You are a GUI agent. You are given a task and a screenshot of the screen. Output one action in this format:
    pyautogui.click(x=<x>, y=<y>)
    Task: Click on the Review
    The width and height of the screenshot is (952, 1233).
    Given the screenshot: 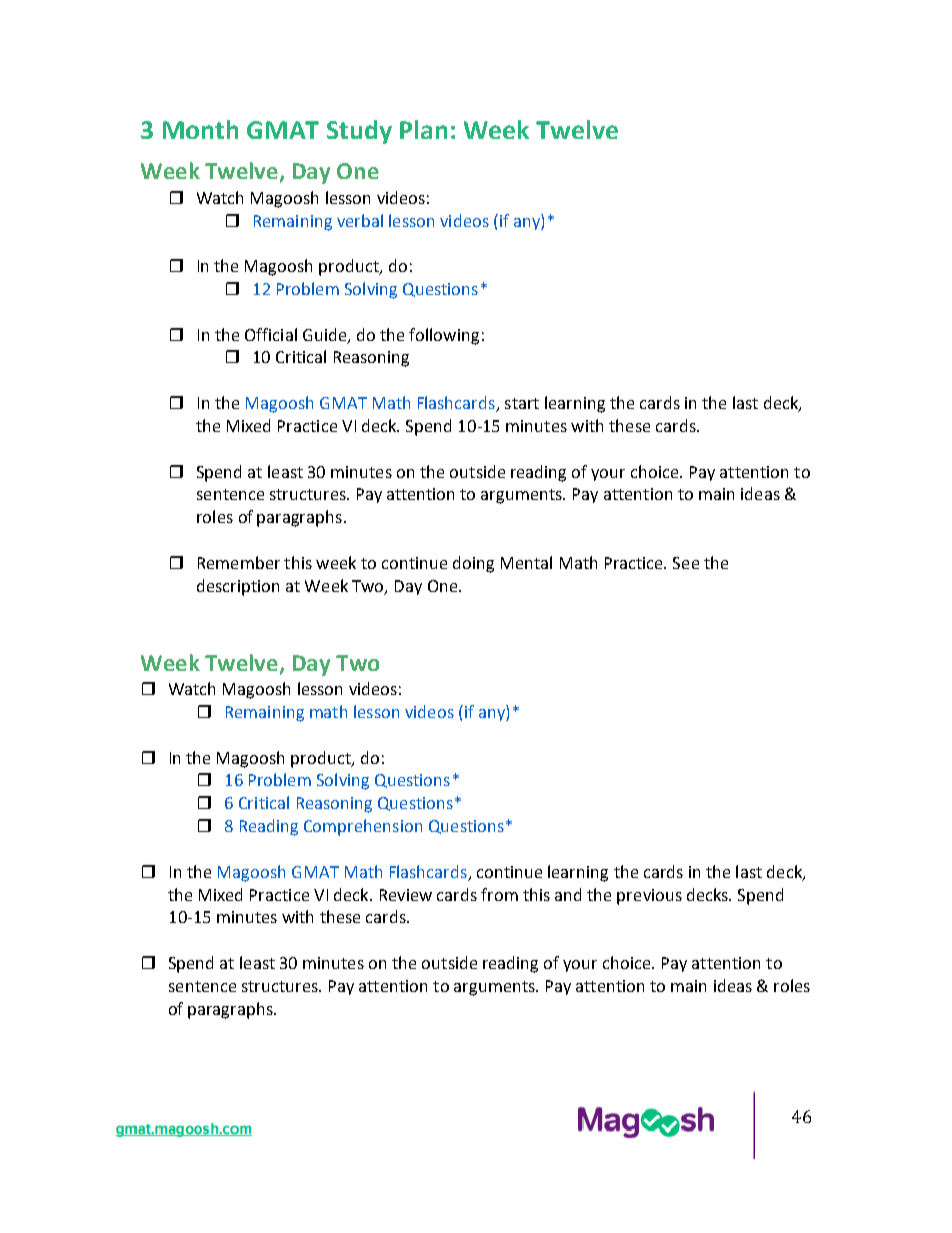 What is the action you would take?
    pyautogui.click(x=406, y=895)
